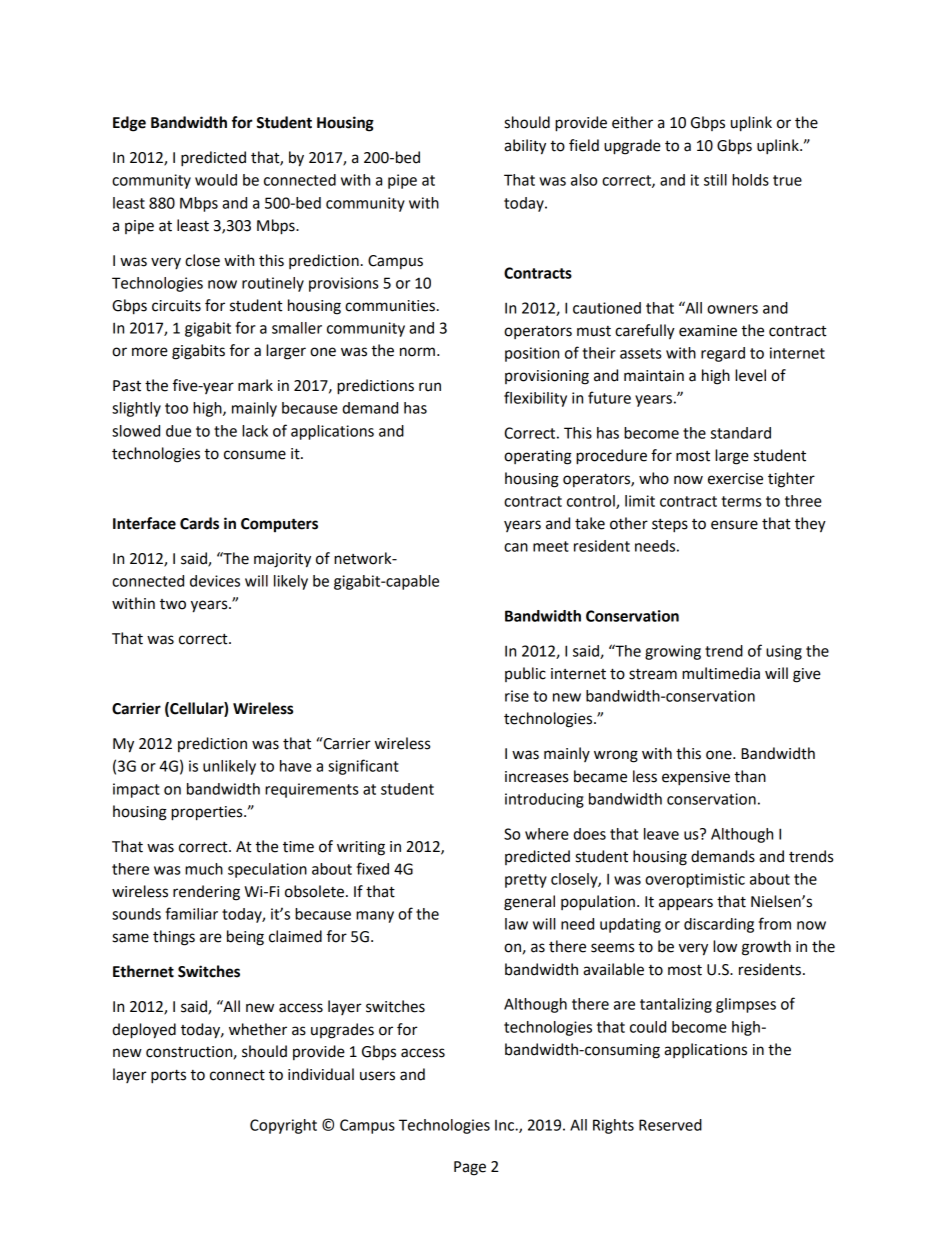 The width and height of the document is (952, 1233). What do you see at coordinates (176, 408) in the document?
I see `too` at bounding box center [176, 408].
